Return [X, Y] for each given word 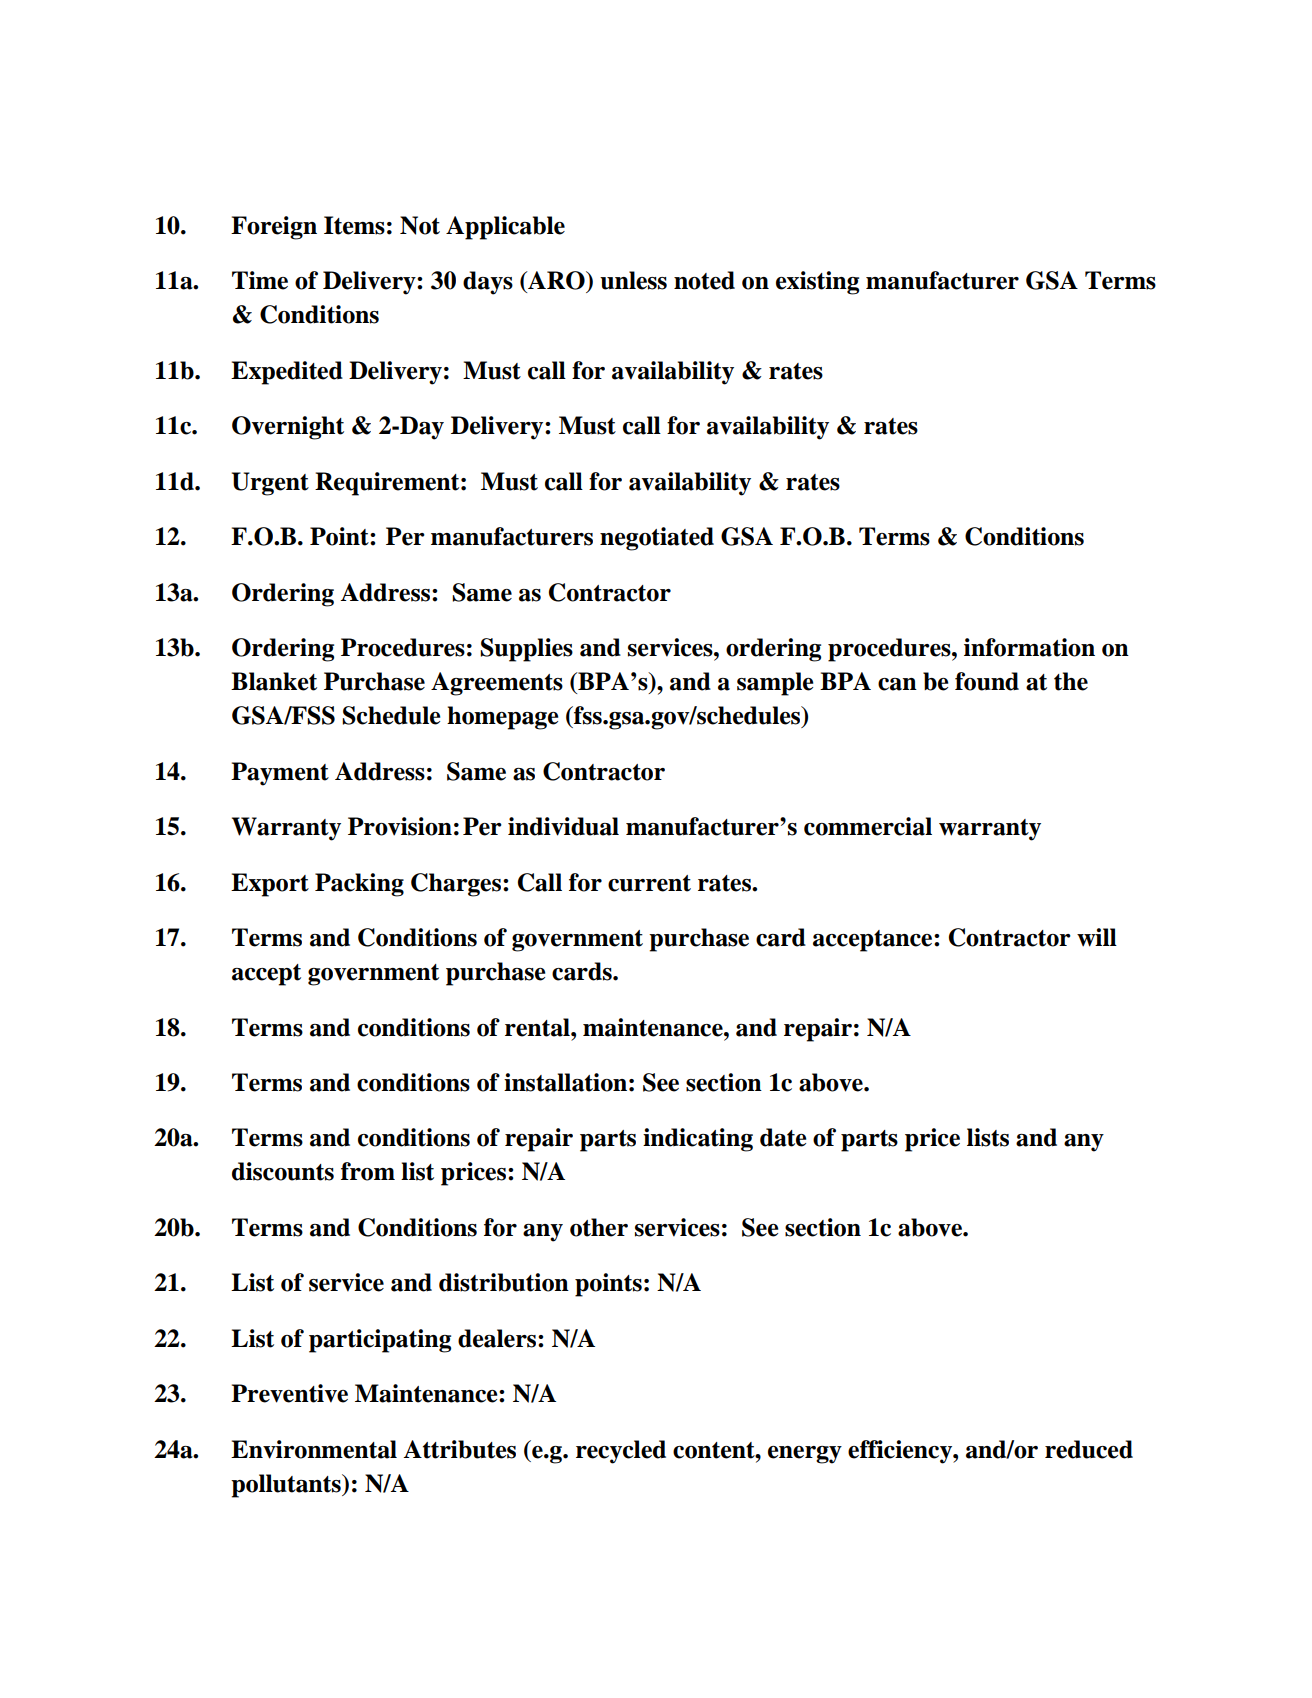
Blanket [274, 681]
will [1097, 937]
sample [775, 684]
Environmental [314, 1449]
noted [704, 280]
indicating [698, 1140]
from [368, 1171]
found [987, 681]
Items [354, 225]
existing [817, 283]
